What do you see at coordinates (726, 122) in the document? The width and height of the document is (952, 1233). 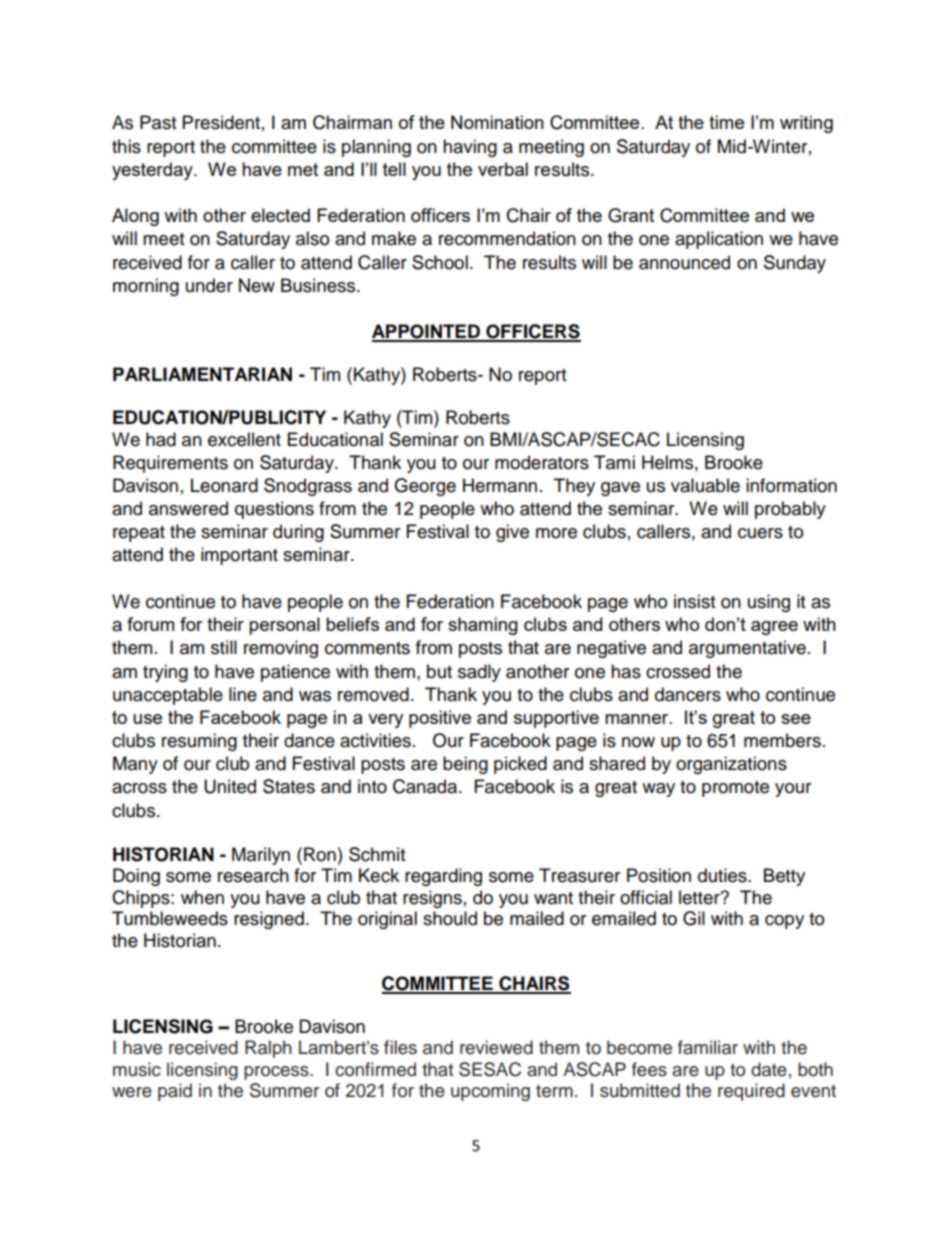 I see `time` at bounding box center [726, 122].
